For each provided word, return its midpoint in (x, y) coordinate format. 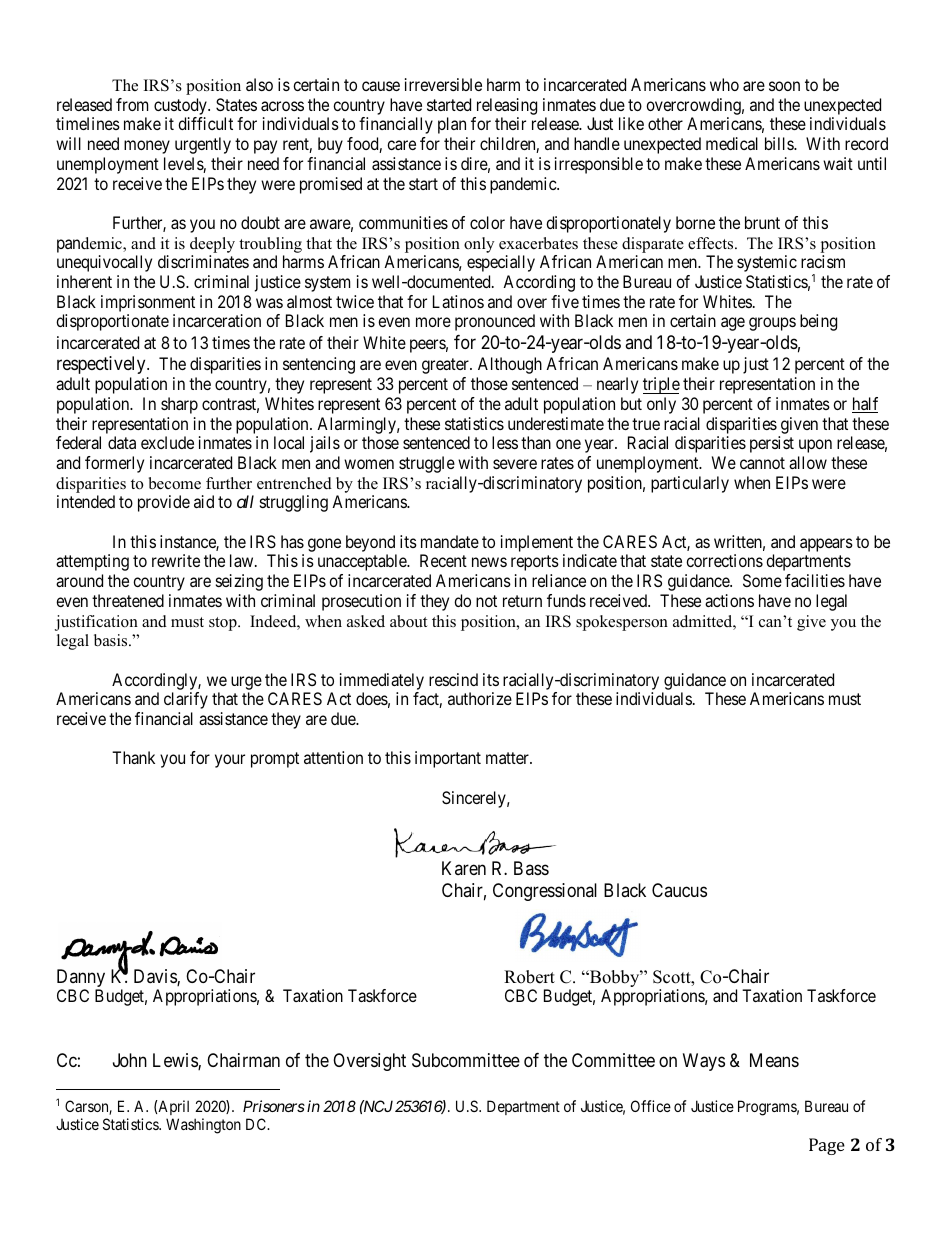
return (522, 601)
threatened (128, 600)
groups (772, 324)
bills (780, 143)
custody (181, 108)
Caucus (679, 890)
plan (452, 125)
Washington (203, 1126)
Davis (156, 977)
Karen (464, 868)
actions (729, 600)
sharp (179, 405)
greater (446, 366)
